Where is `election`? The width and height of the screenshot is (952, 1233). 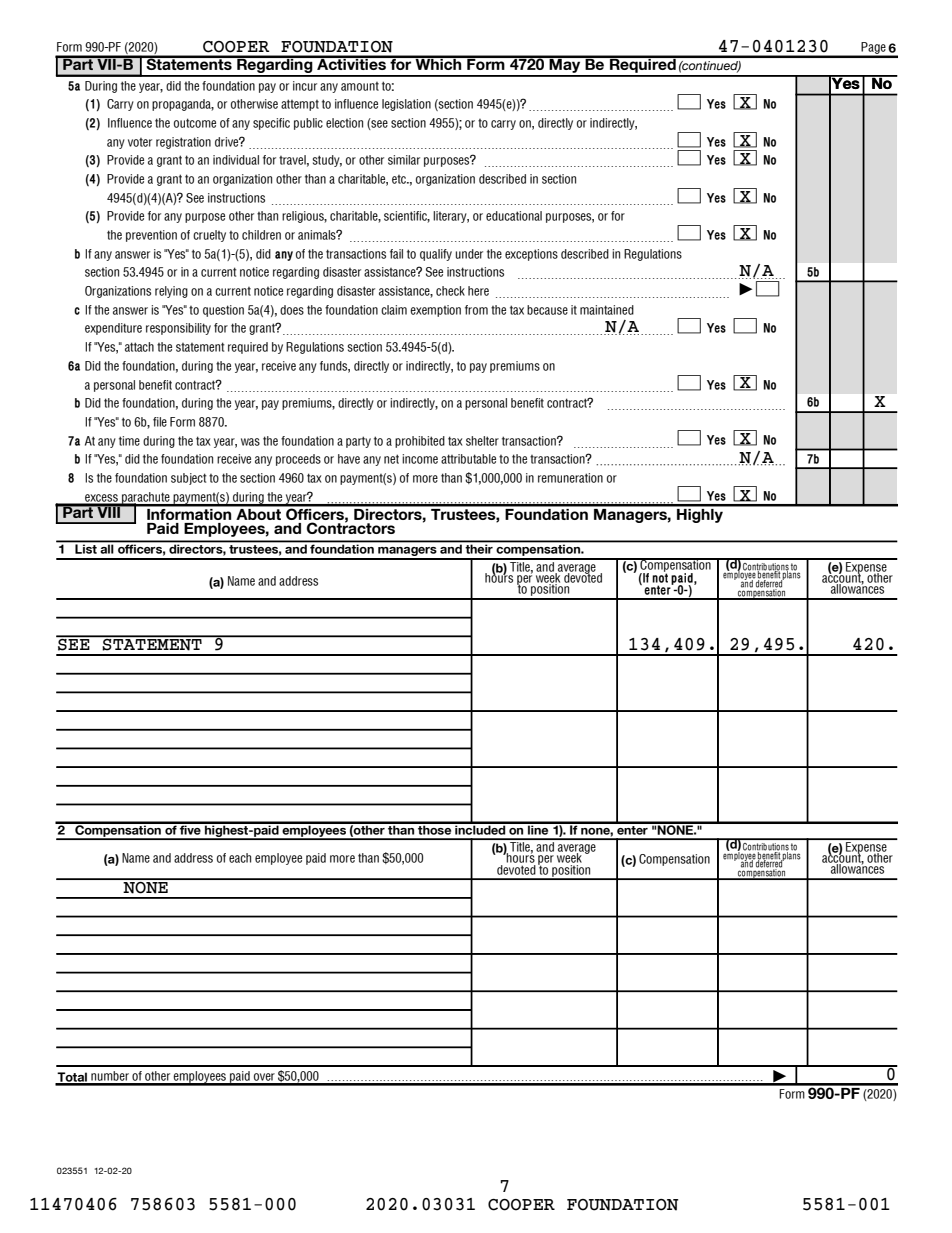 election is located at coordinates (344, 123).
